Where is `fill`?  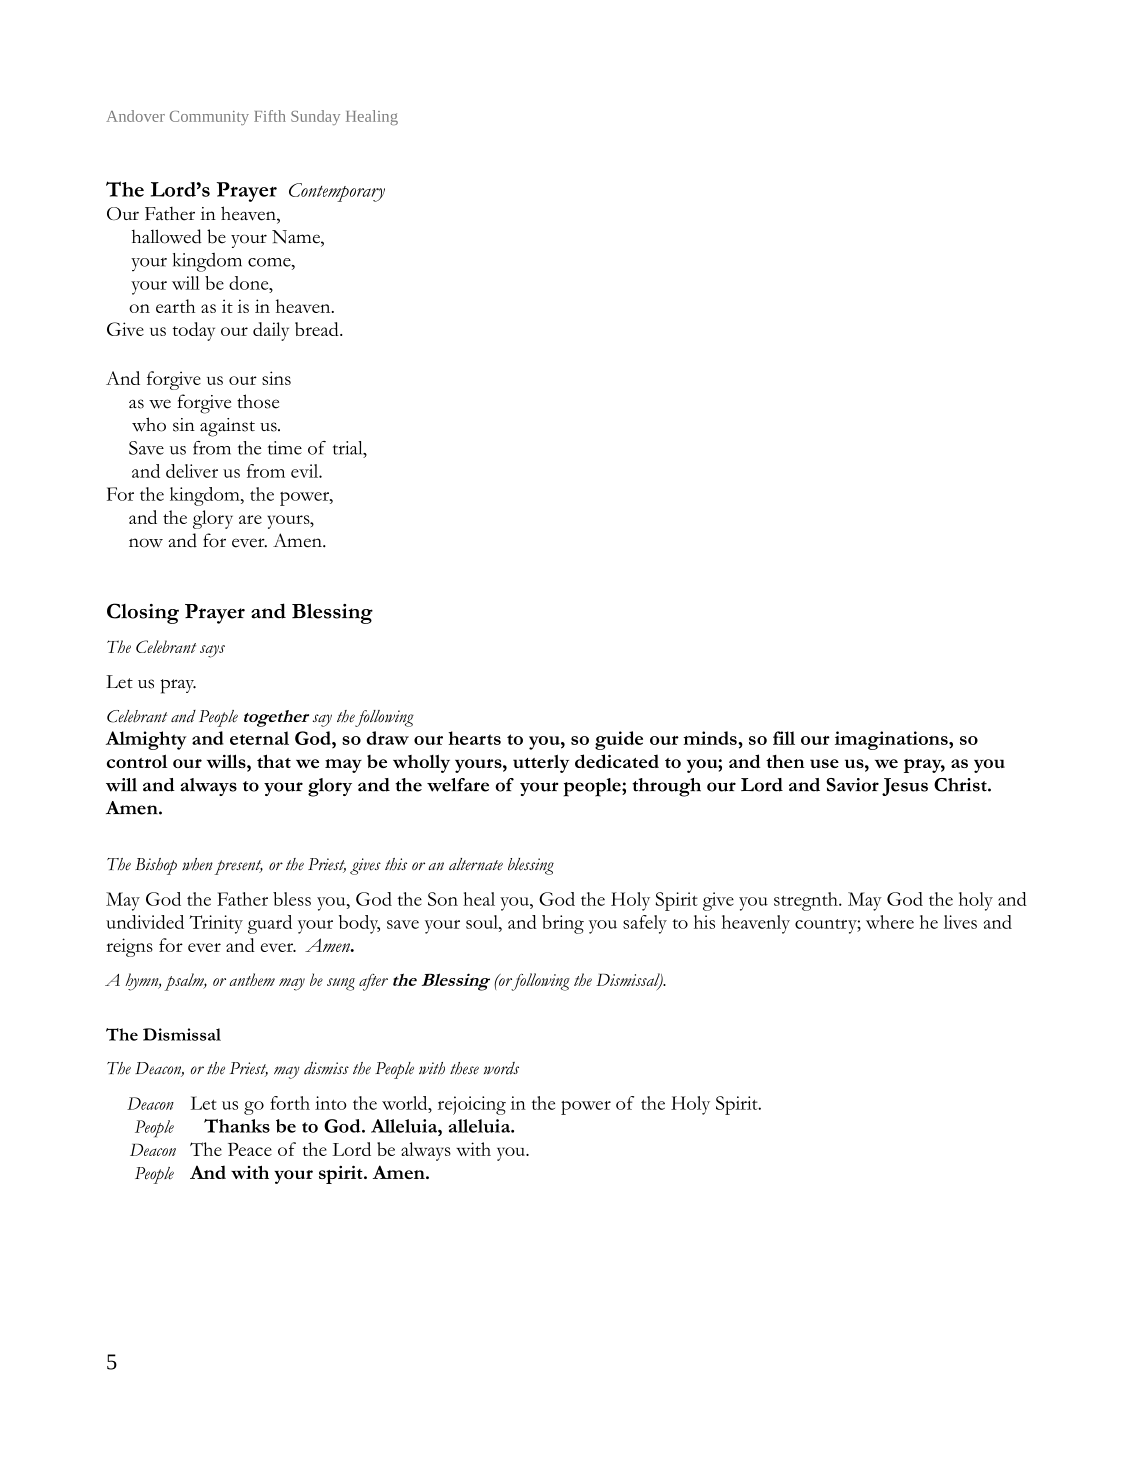
fill is located at coordinates (784, 738).
